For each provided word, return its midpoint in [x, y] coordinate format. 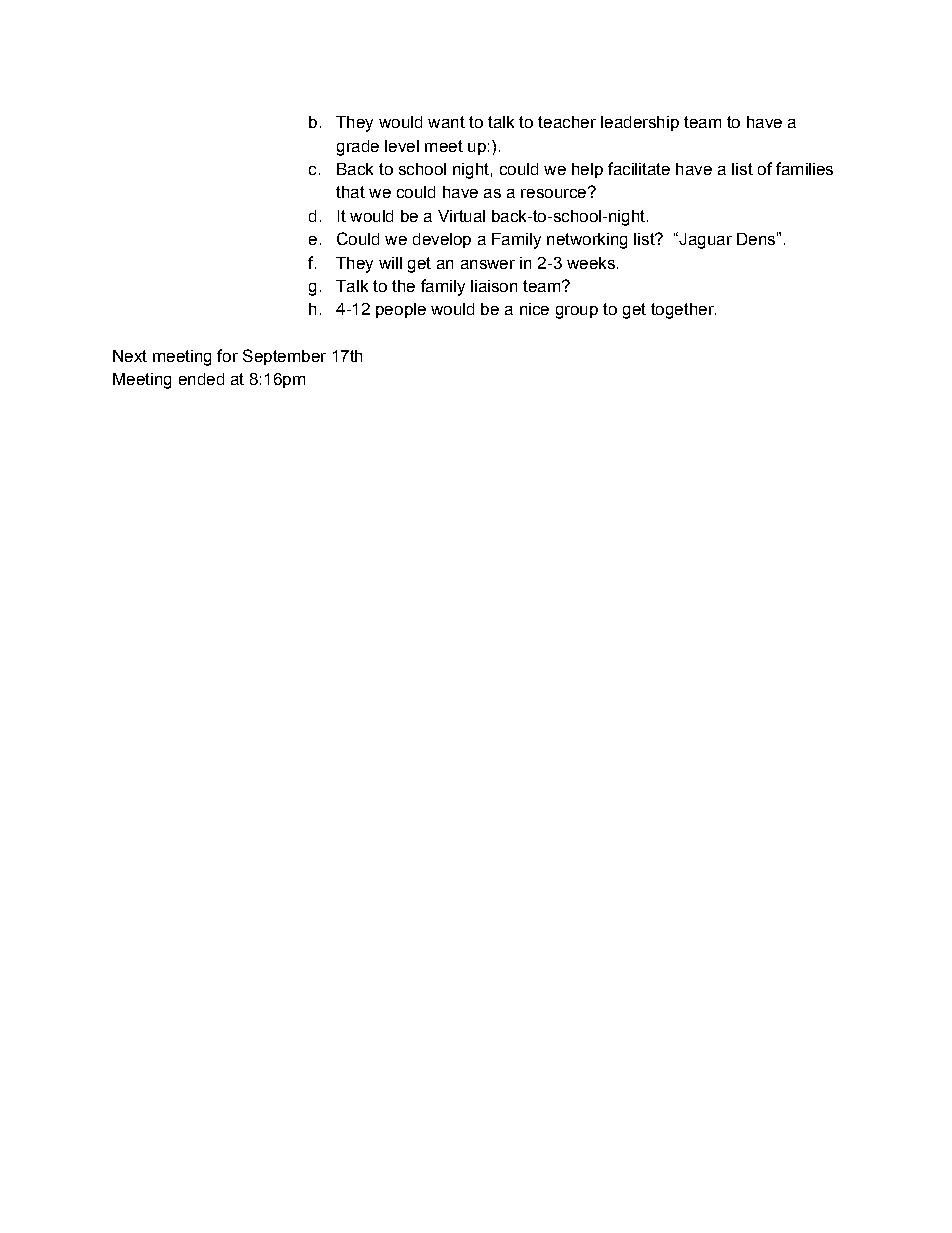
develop [442, 240]
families [804, 168]
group [577, 312]
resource [555, 192]
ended [201, 379]
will [390, 263]
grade [358, 148]
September [284, 357]
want [446, 122]
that [350, 192]
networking [587, 241]
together [683, 311]
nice [534, 309]
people [401, 310]
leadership [640, 123]
